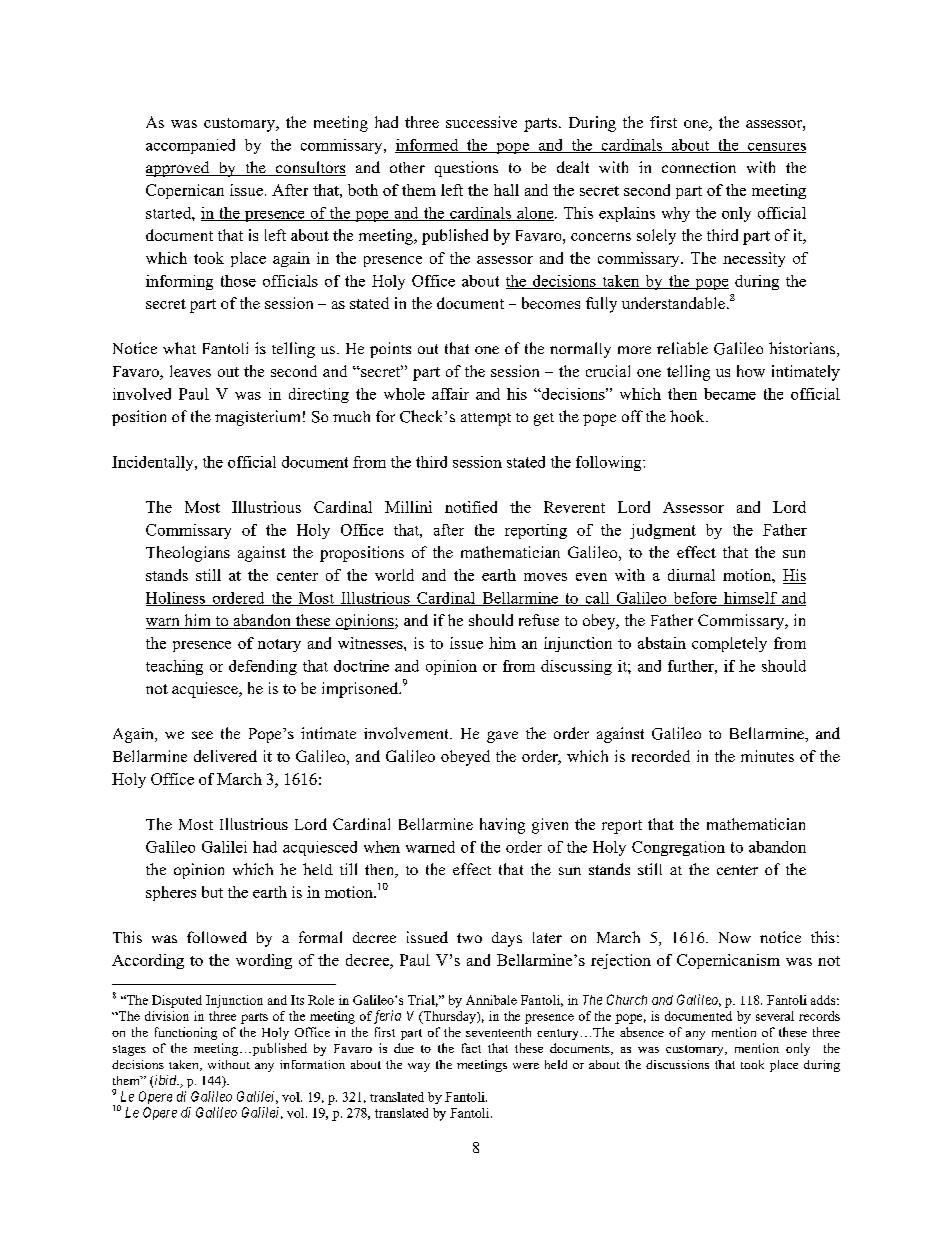 The width and height of the screenshot is (952, 1233). I want to click on accompanied, so click(190, 146).
